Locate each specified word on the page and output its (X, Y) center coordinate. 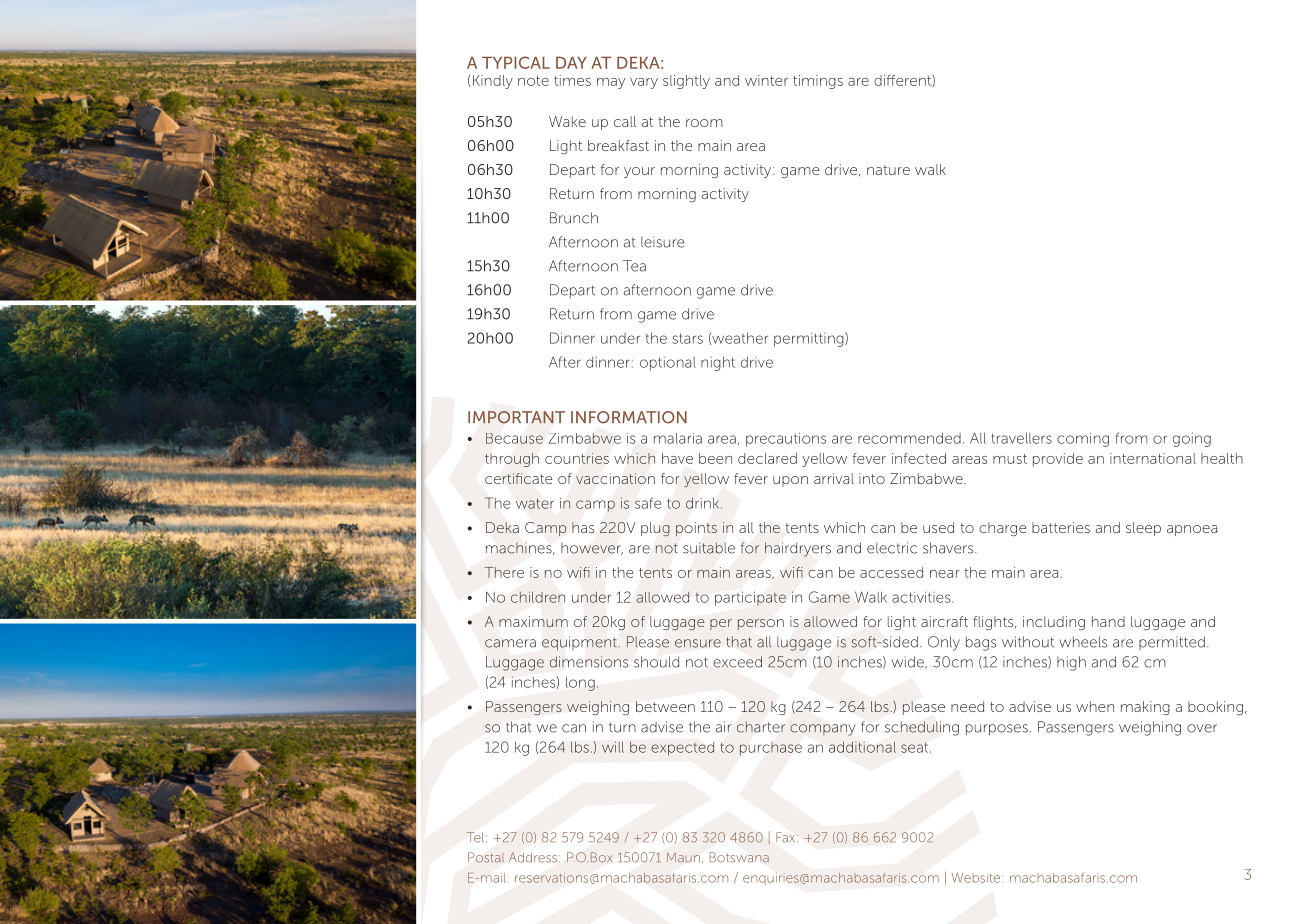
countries (577, 458)
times (572, 80)
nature (888, 170)
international (1153, 458)
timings (818, 82)
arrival (834, 478)
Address (533, 857)
